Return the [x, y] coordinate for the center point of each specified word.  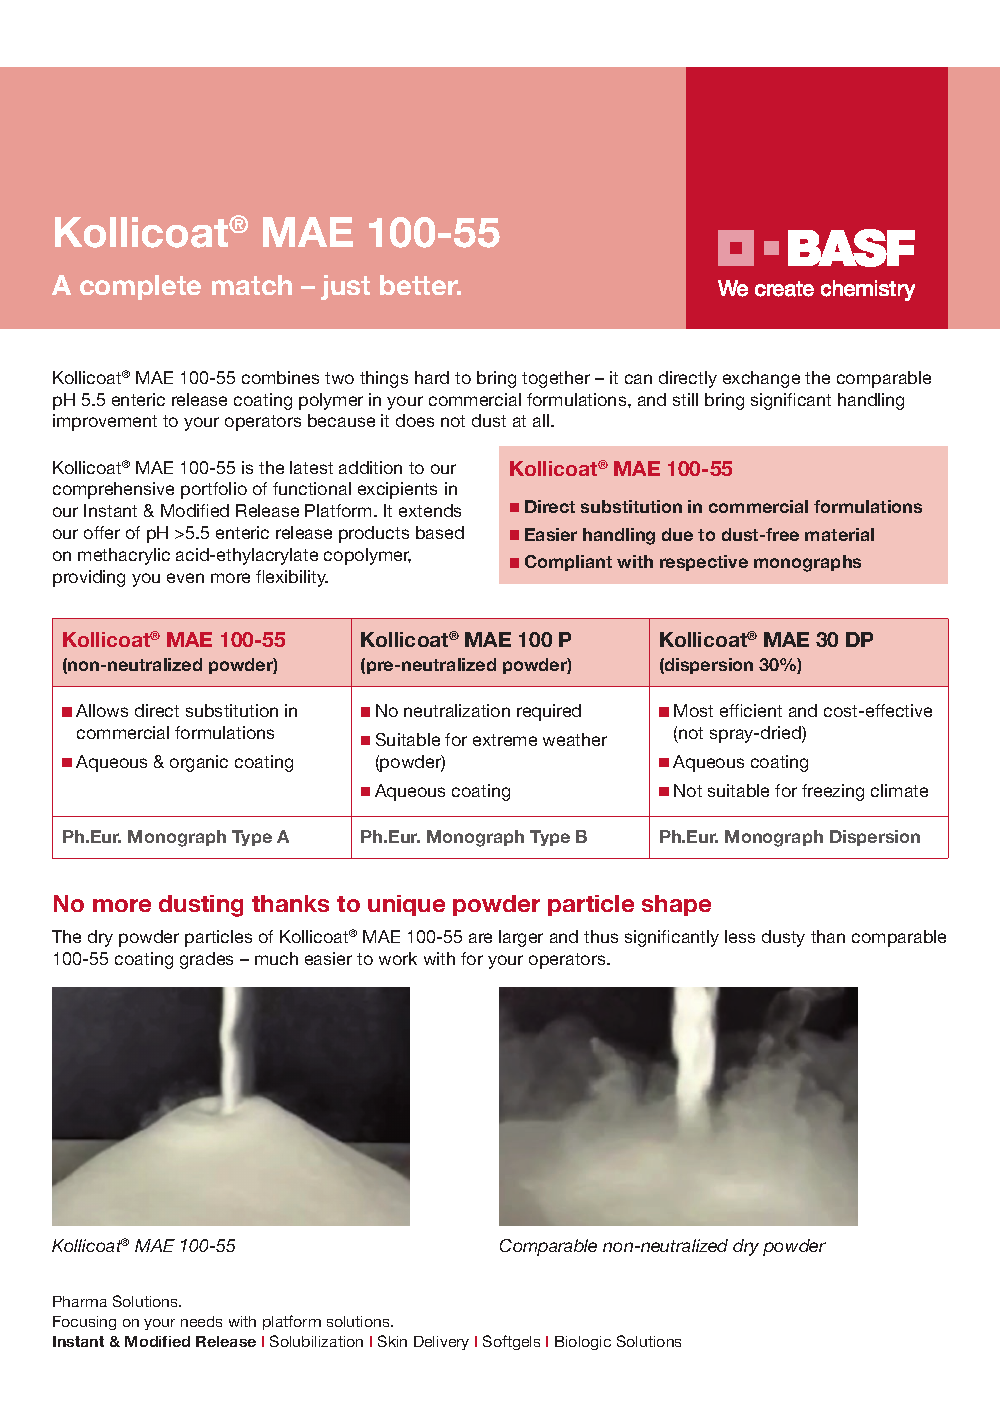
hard [432, 377]
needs [201, 1321]
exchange [761, 379]
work [398, 958]
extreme [505, 740]
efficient [751, 710]
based [440, 532]
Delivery [441, 1343]
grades [206, 960]
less [740, 936]
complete [140, 287]
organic [199, 763]
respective [704, 563]
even [185, 578]
